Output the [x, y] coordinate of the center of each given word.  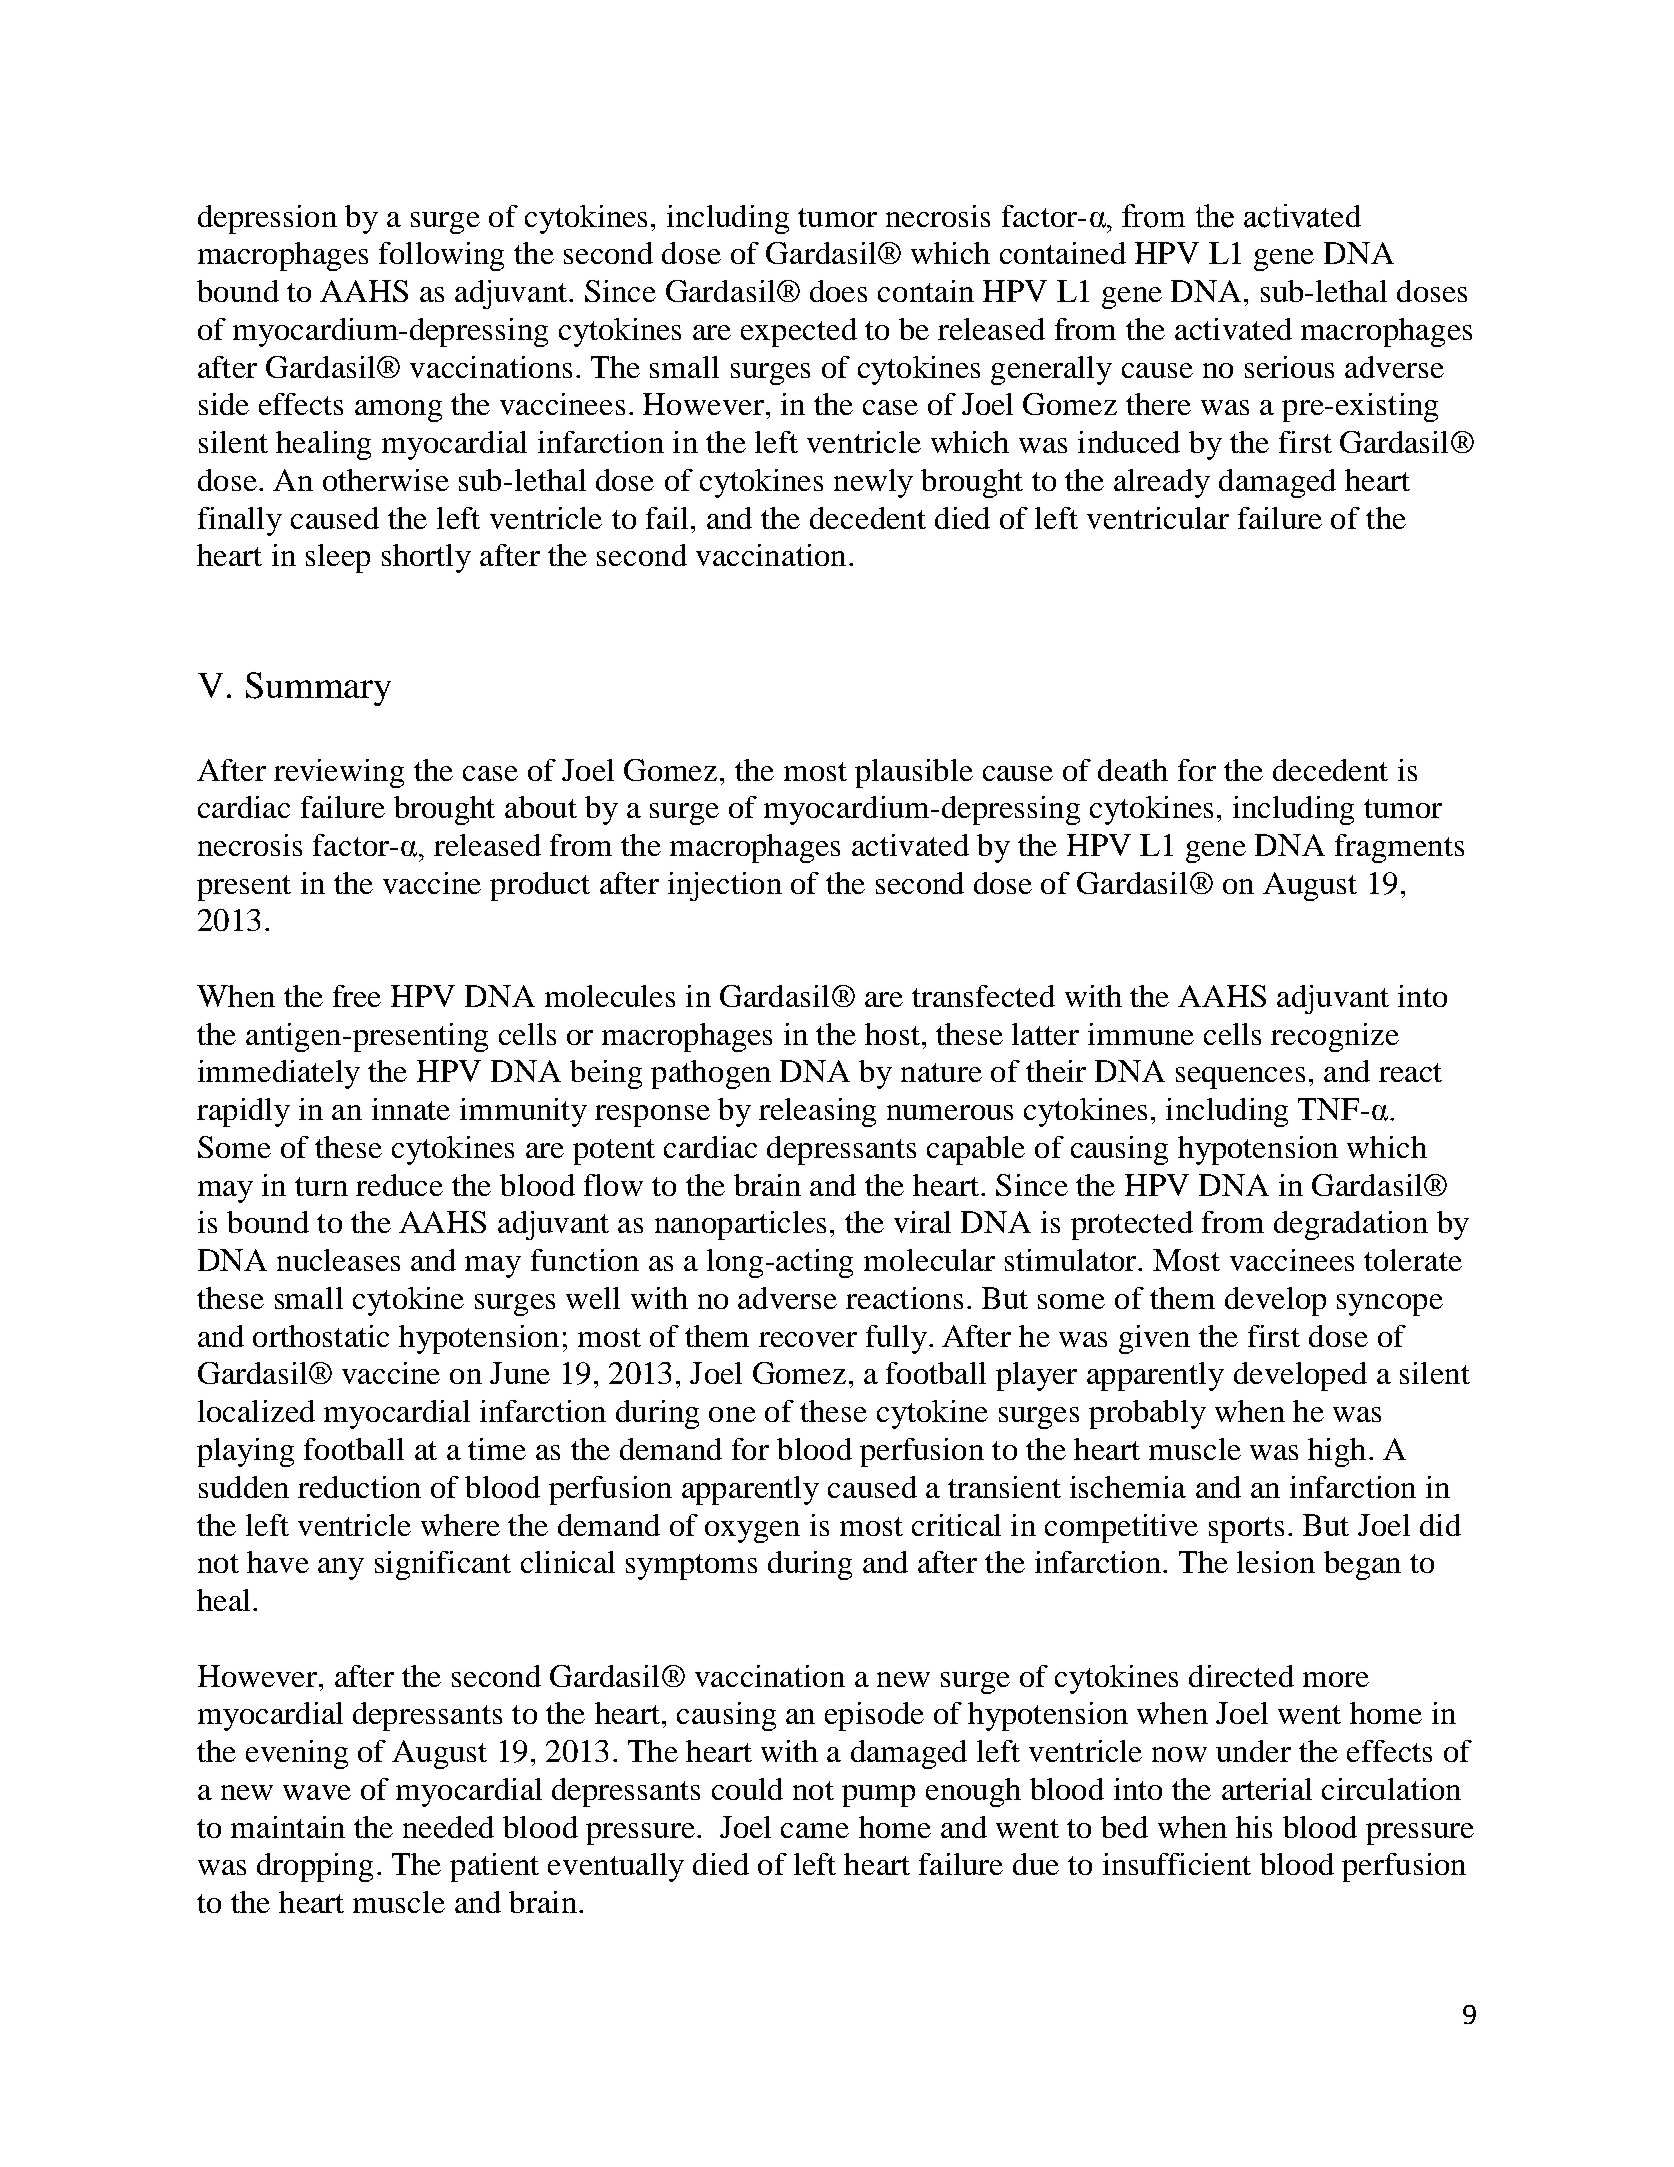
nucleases [338, 1260]
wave [317, 1792]
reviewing [339, 773]
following [441, 256]
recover [808, 1339]
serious [1289, 367]
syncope [1390, 1305]
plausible [914, 773]
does [838, 291]
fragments [1399, 848]
